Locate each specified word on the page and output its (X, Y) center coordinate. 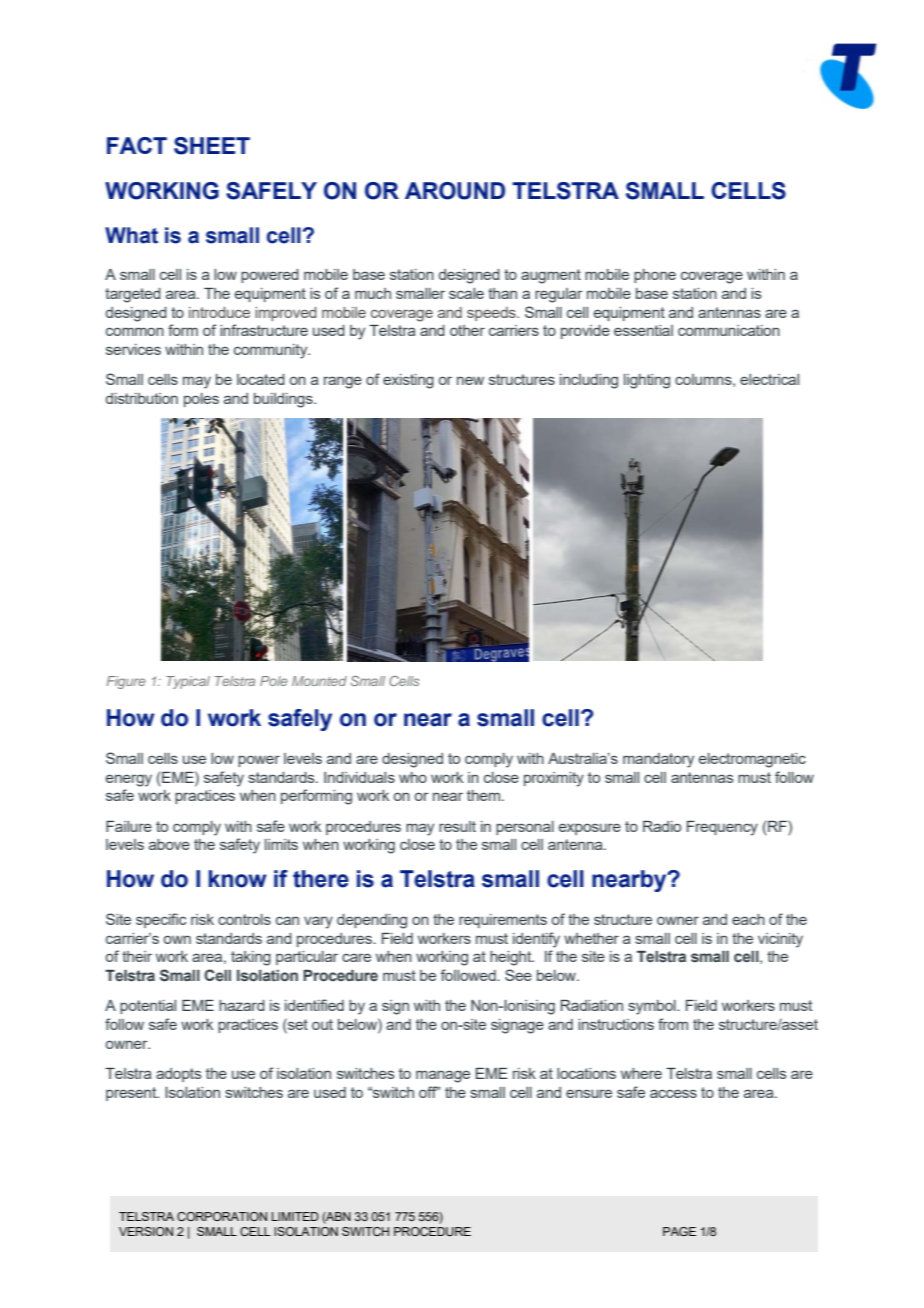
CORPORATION (222, 1216)
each (748, 919)
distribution (142, 398)
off (429, 1092)
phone (655, 276)
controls (244, 919)
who (413, 777)
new (470, 380)
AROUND (455, 191)
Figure (126, 682)
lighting (647, 381)
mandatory (658, 760)
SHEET (212, 146)
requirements (503, 921)
